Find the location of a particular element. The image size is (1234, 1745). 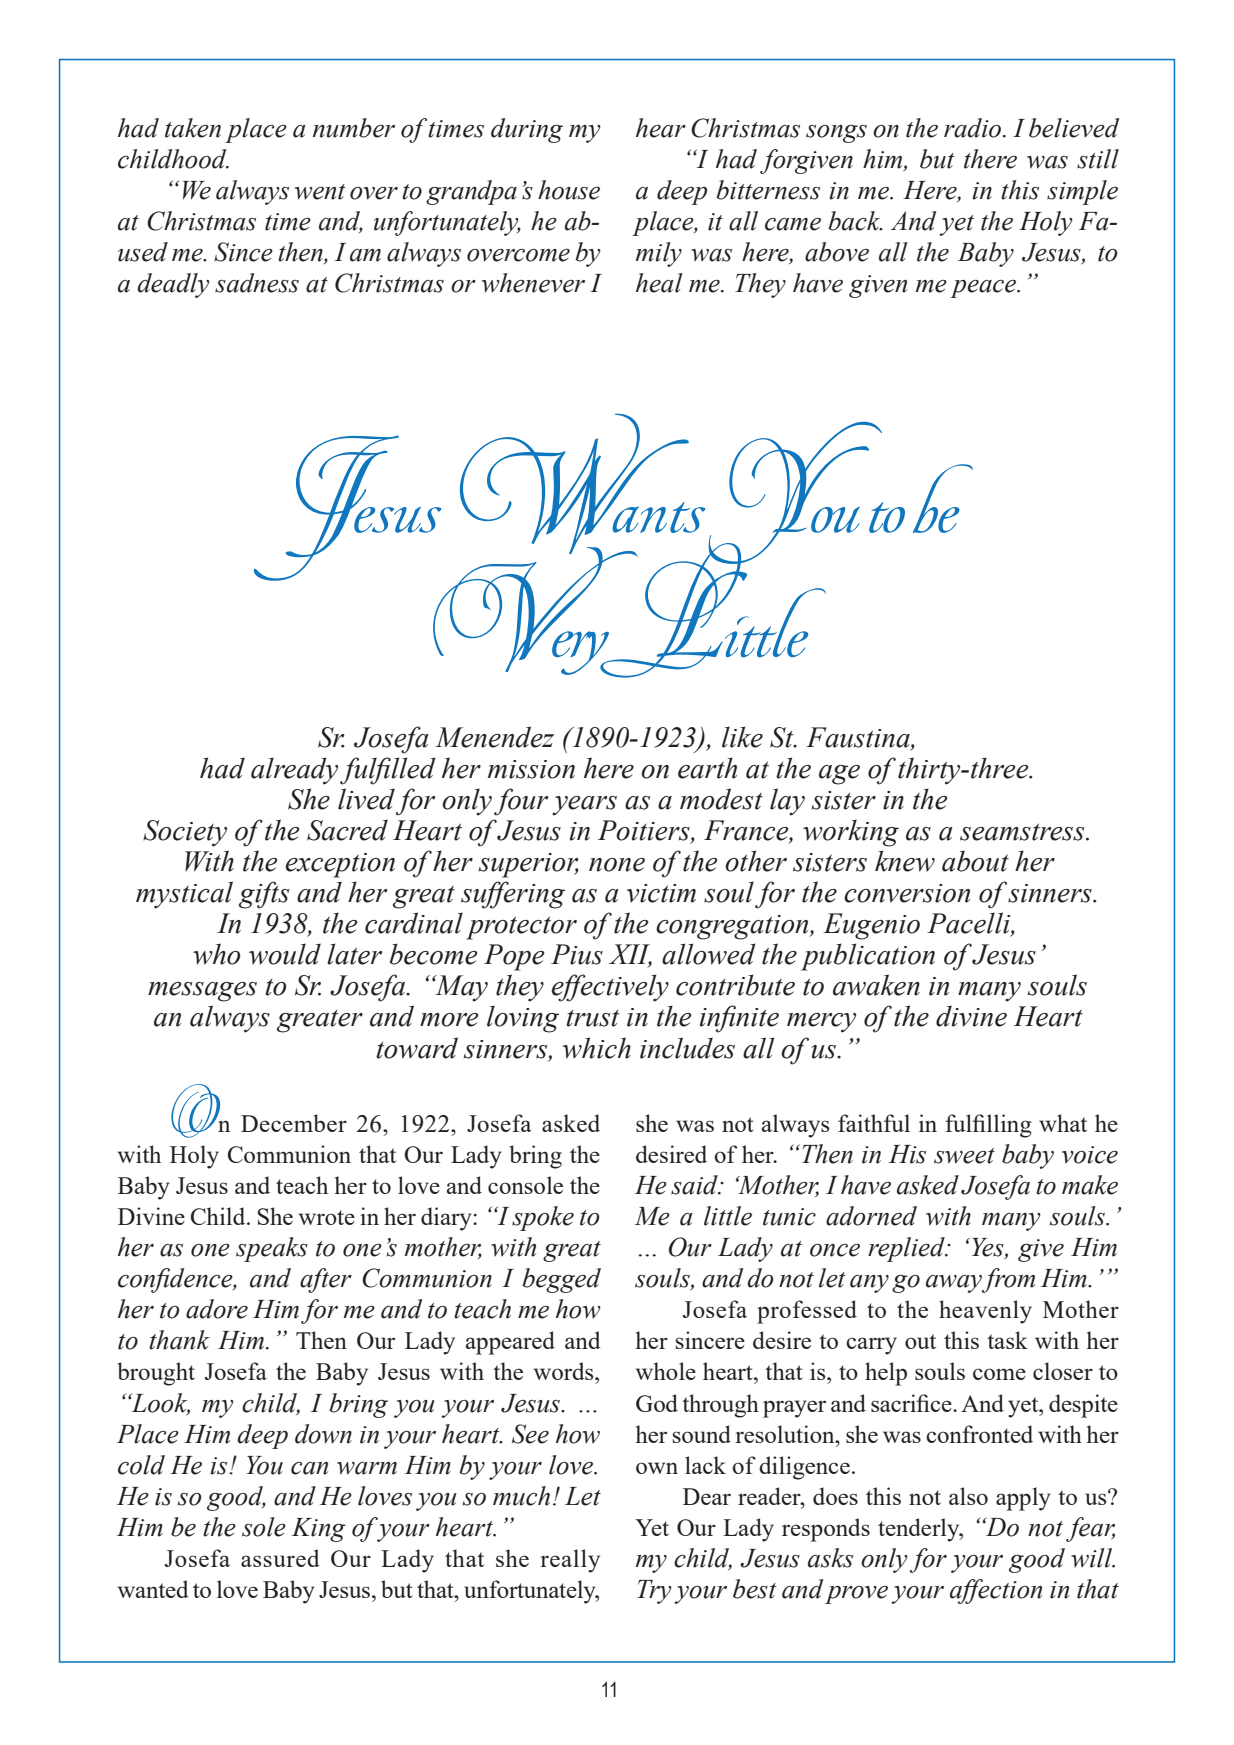

speaks is located at coordinates (272, 1249).
